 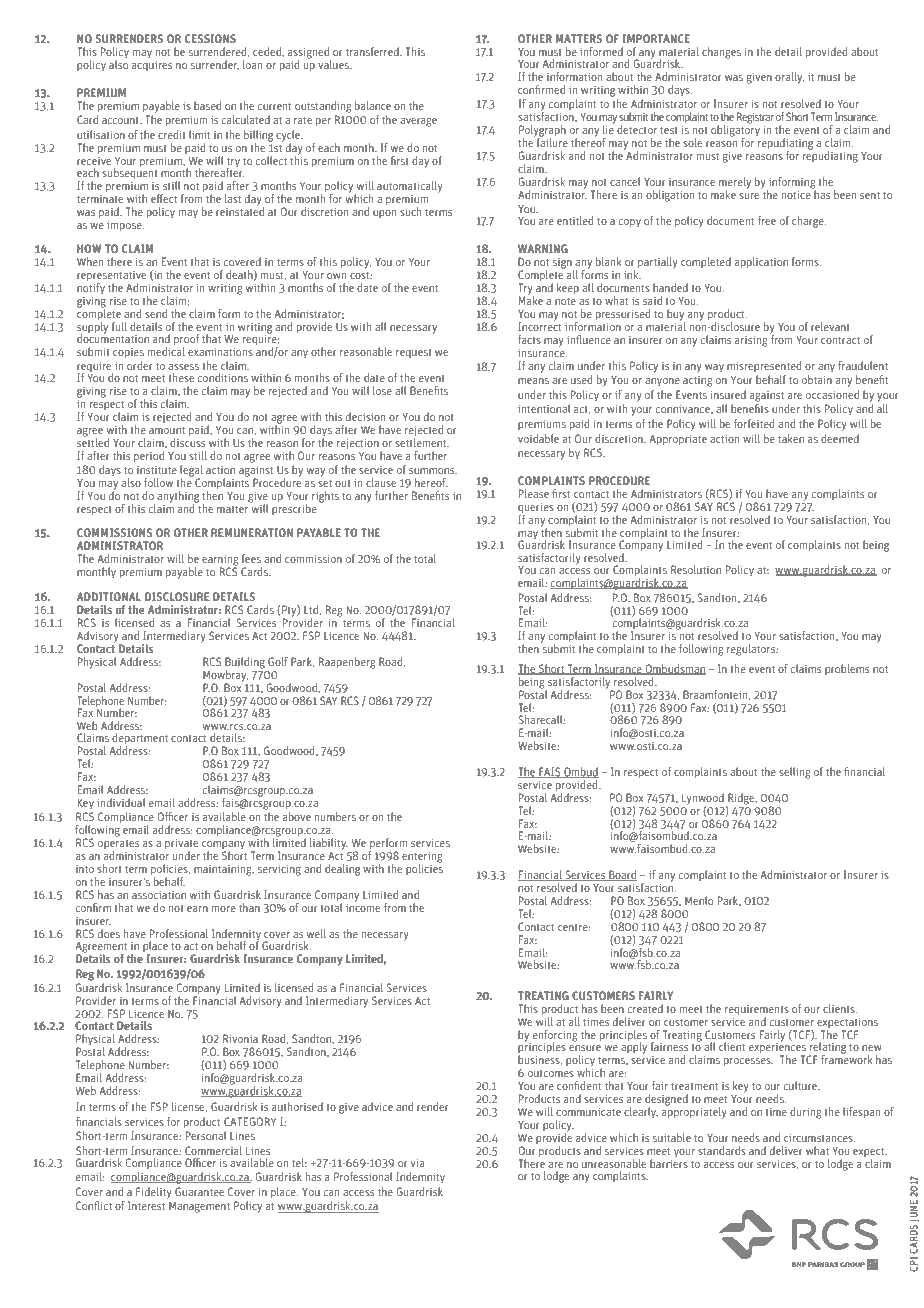 I want to click on Ltd, so click(x=312, y=610).
